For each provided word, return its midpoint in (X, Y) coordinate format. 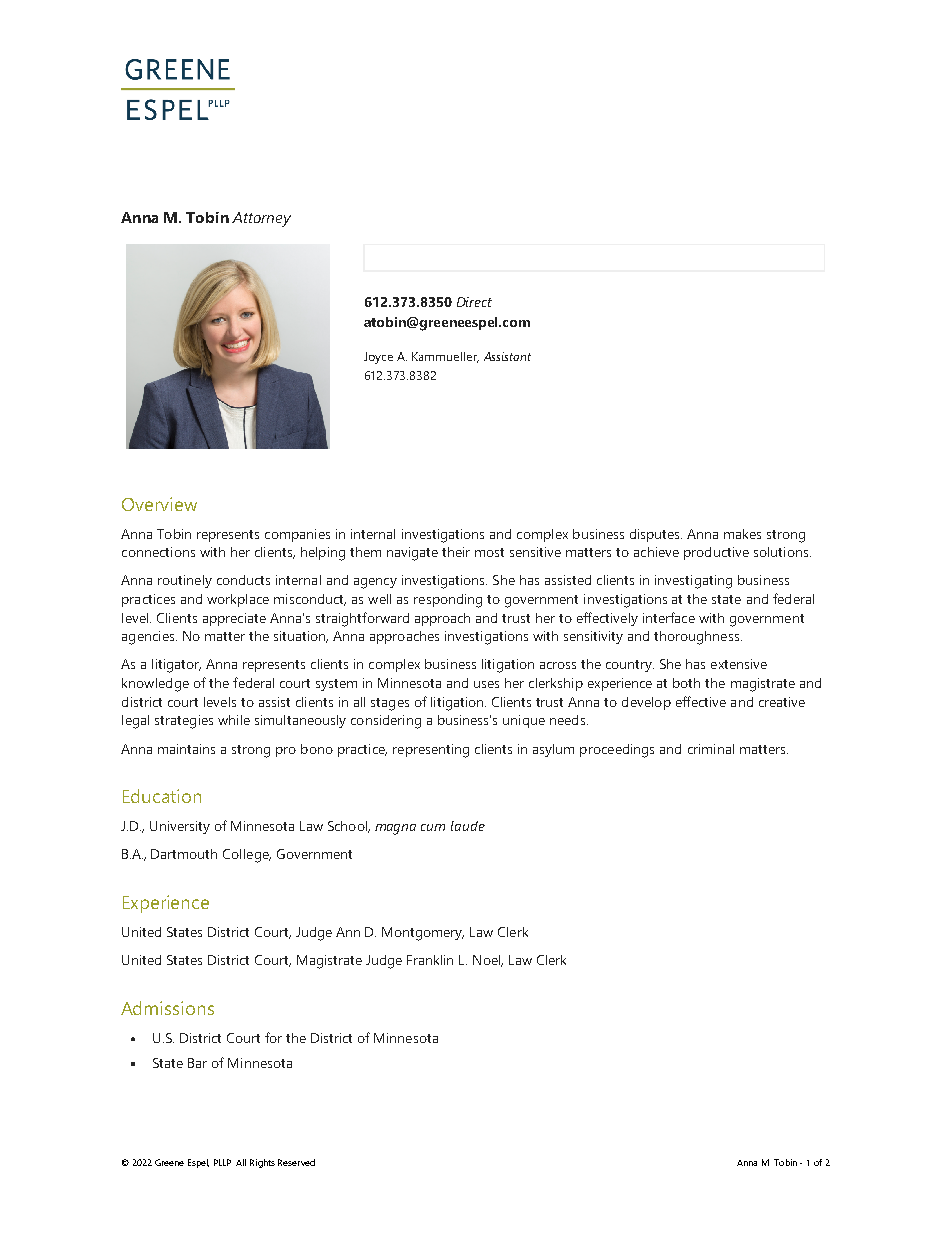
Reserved (296, 1162)
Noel (488, 961)
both (686, 683)
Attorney (261, 219)
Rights (262, 1163)
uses (486, 684)
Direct (474, 302)
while (234, 720)
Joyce (378, 358)
